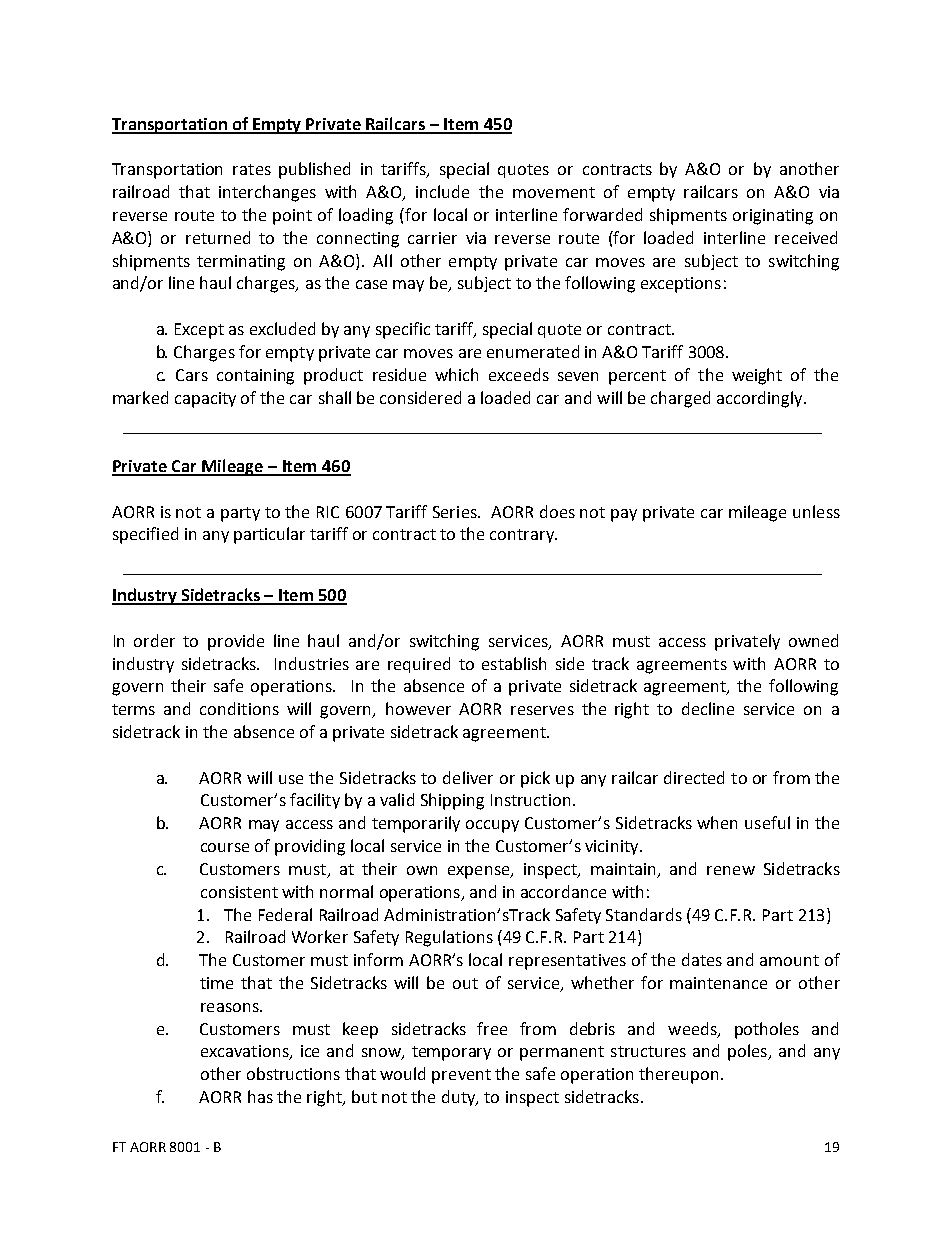  What do you see at coordinates (418, 708) in the screenshot?
I see `however` at bounding box center [418, 708].
